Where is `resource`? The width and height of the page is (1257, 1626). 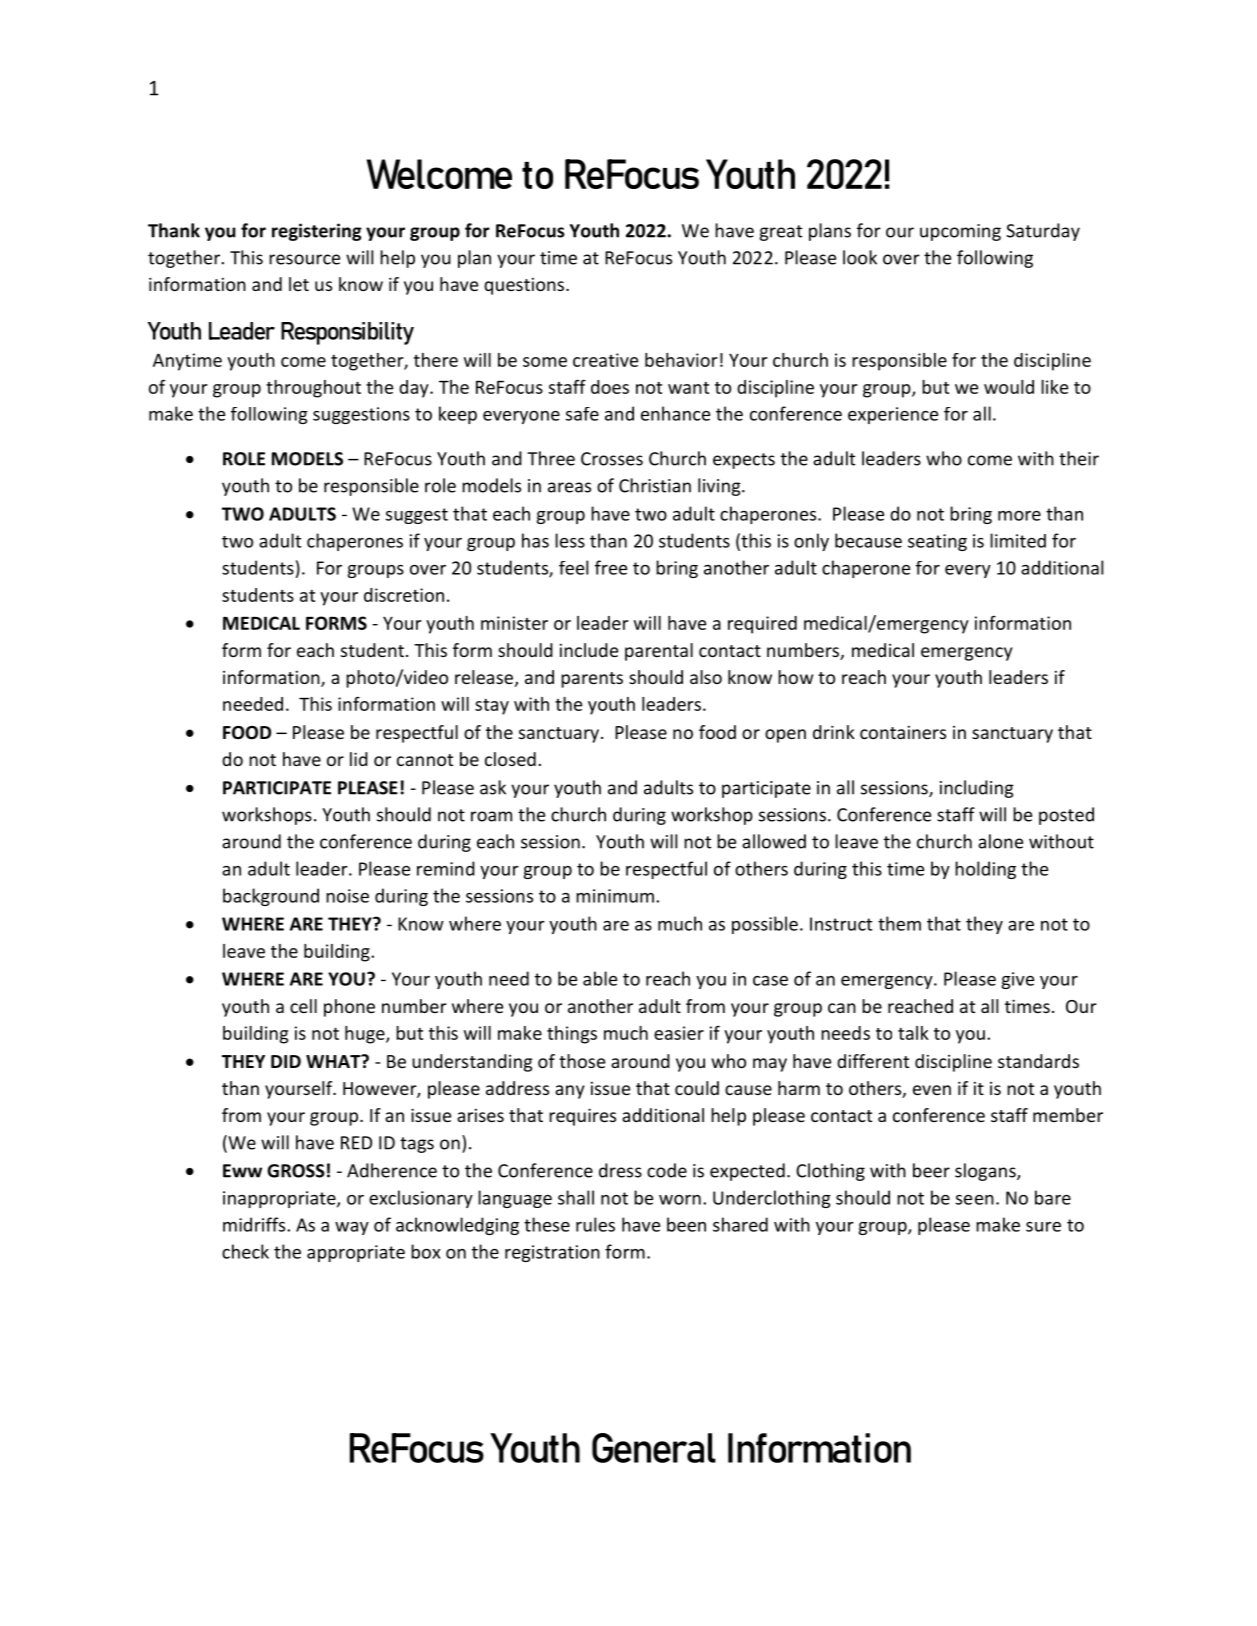
resource is located at coordinates (304, 259).
